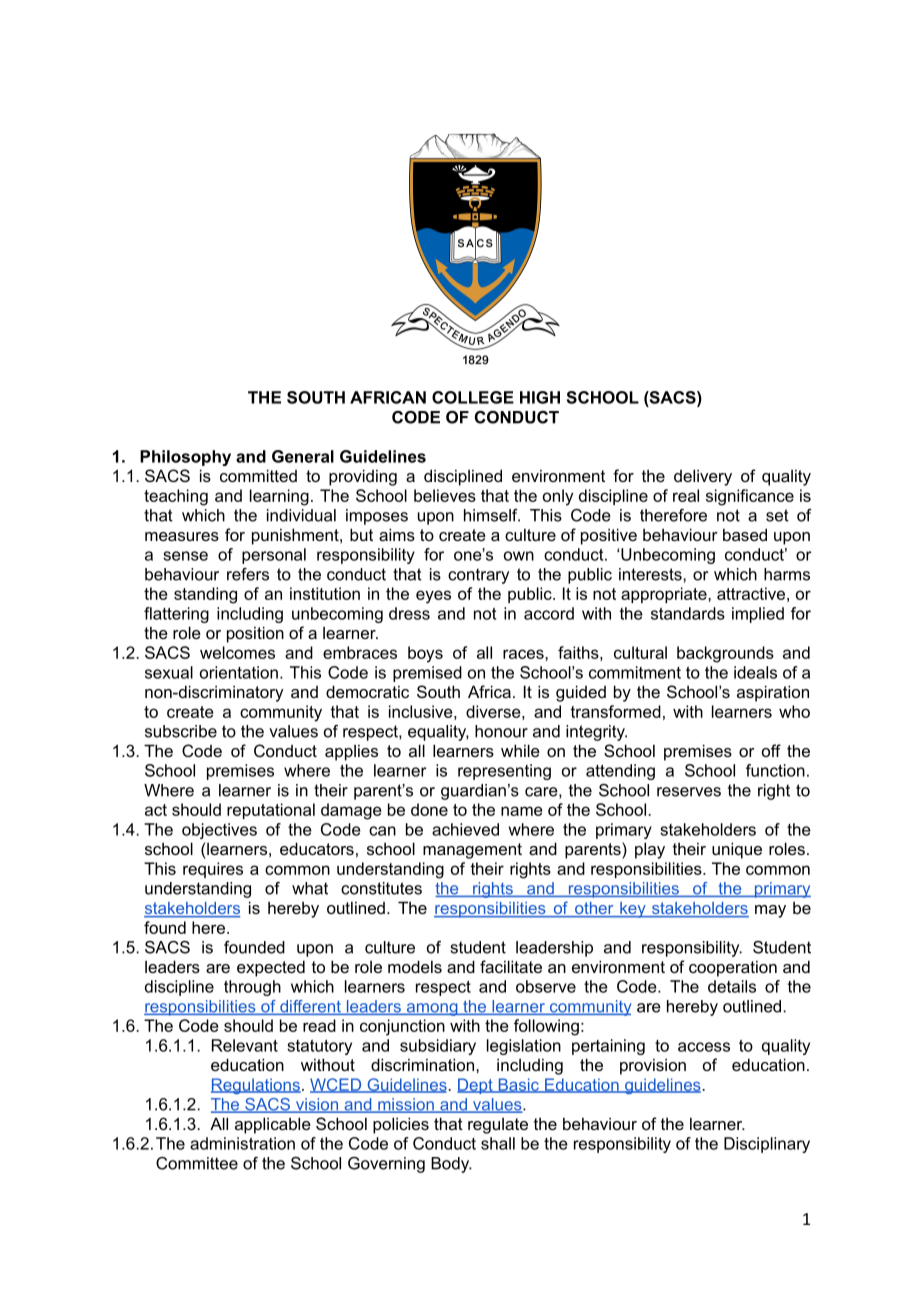 The width and height of the screenshot is (924, 1307). Describe the element at coordinates (688, 613) in the screenshot. I see `standards` at that location.
